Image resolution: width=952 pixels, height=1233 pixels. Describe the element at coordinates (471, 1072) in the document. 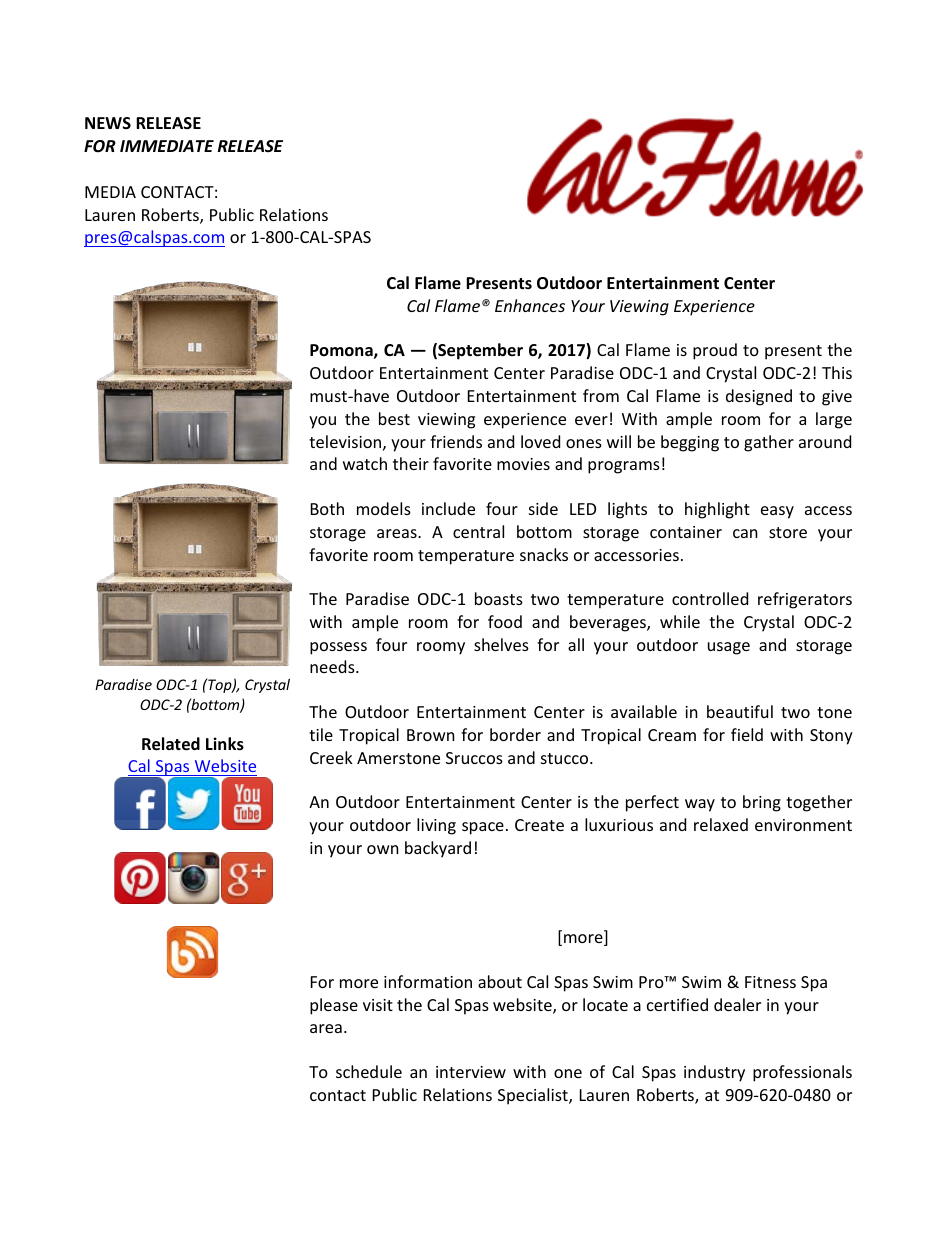

I see `interview` at that location.
